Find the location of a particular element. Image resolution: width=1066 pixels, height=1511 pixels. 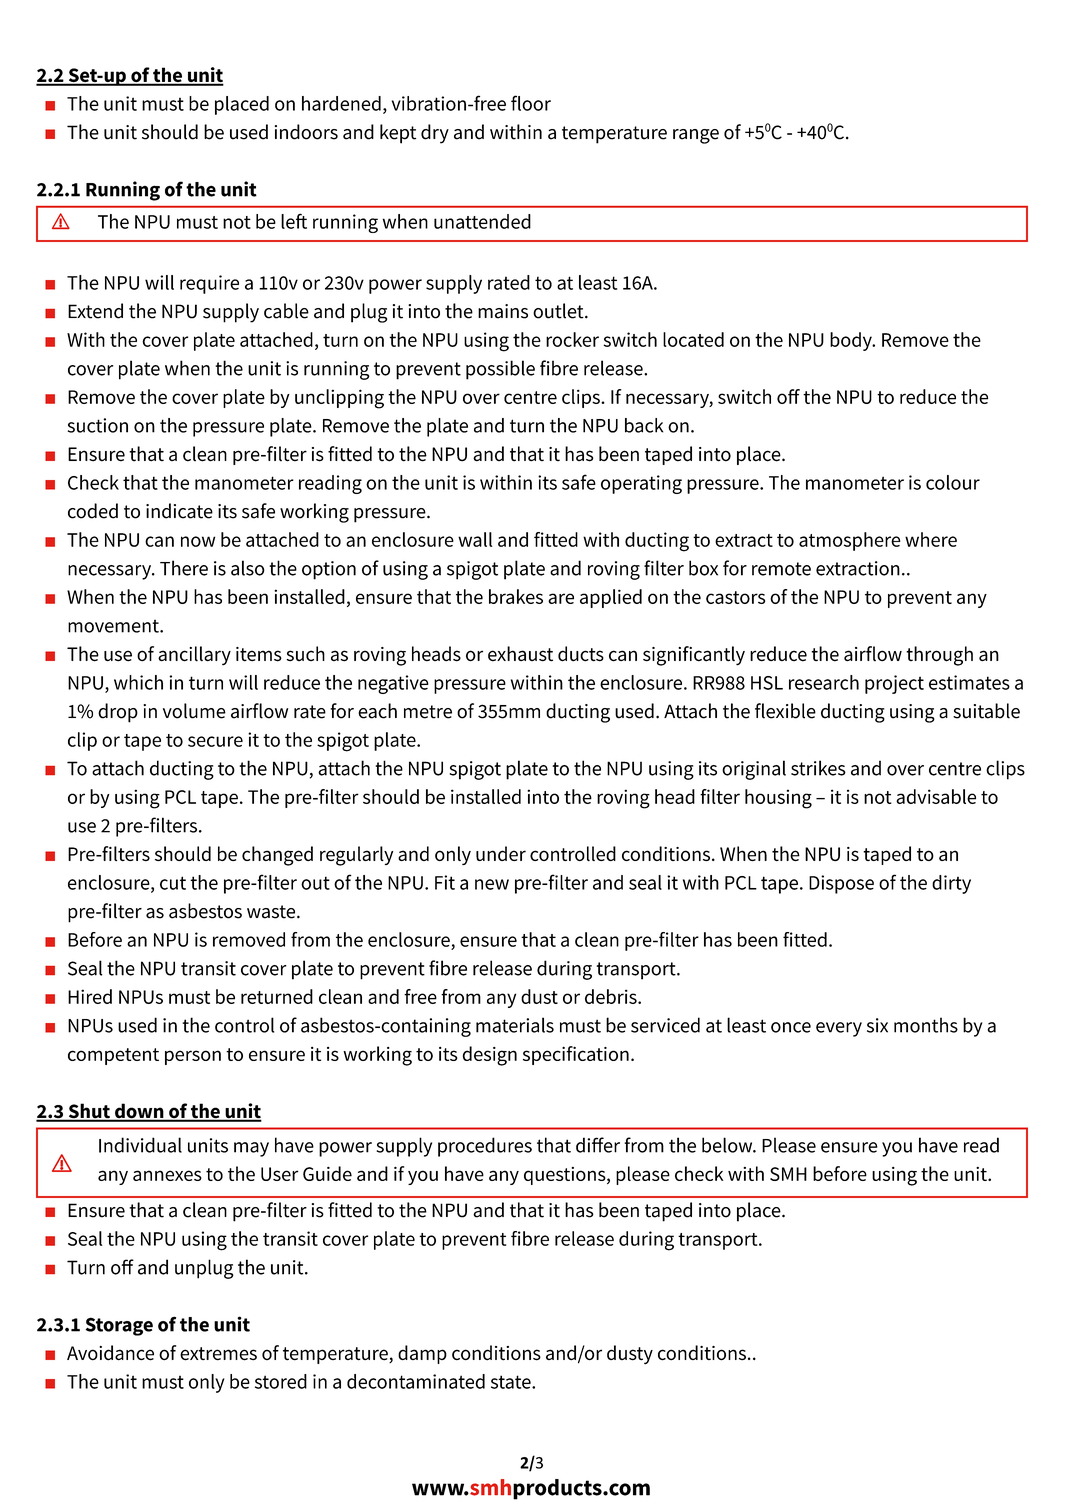

possible is located at coordinates (500, 370).
